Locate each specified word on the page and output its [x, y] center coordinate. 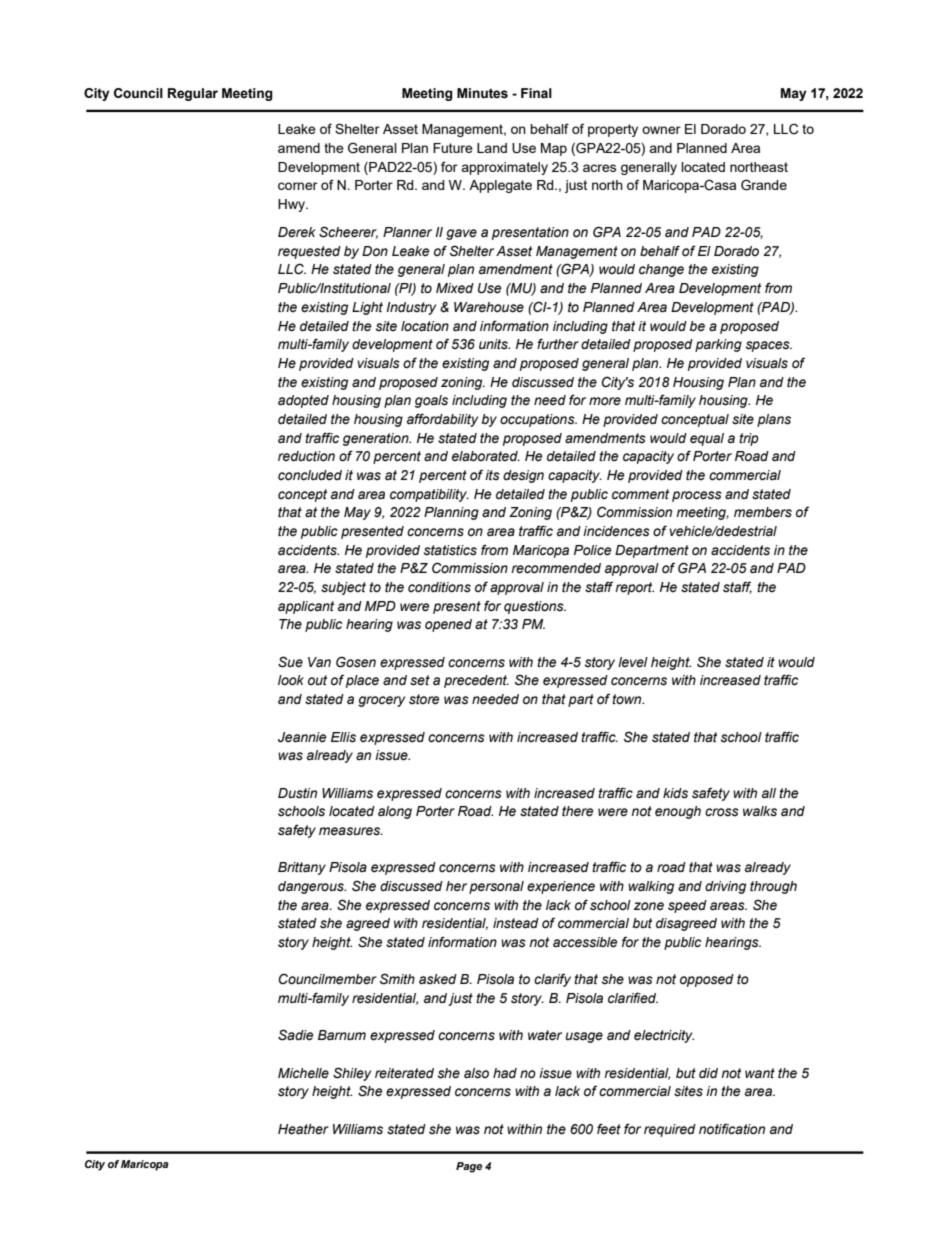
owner [661, 130]
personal [496, 887]
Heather [303, 1129]
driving [725, 887]
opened [448, 625]
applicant [306, 607]
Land [492, 148]
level [633, 662]
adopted [303, 401]
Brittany [302, 868]
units [494, 344]
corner [298, 186]
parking [718, 345]
